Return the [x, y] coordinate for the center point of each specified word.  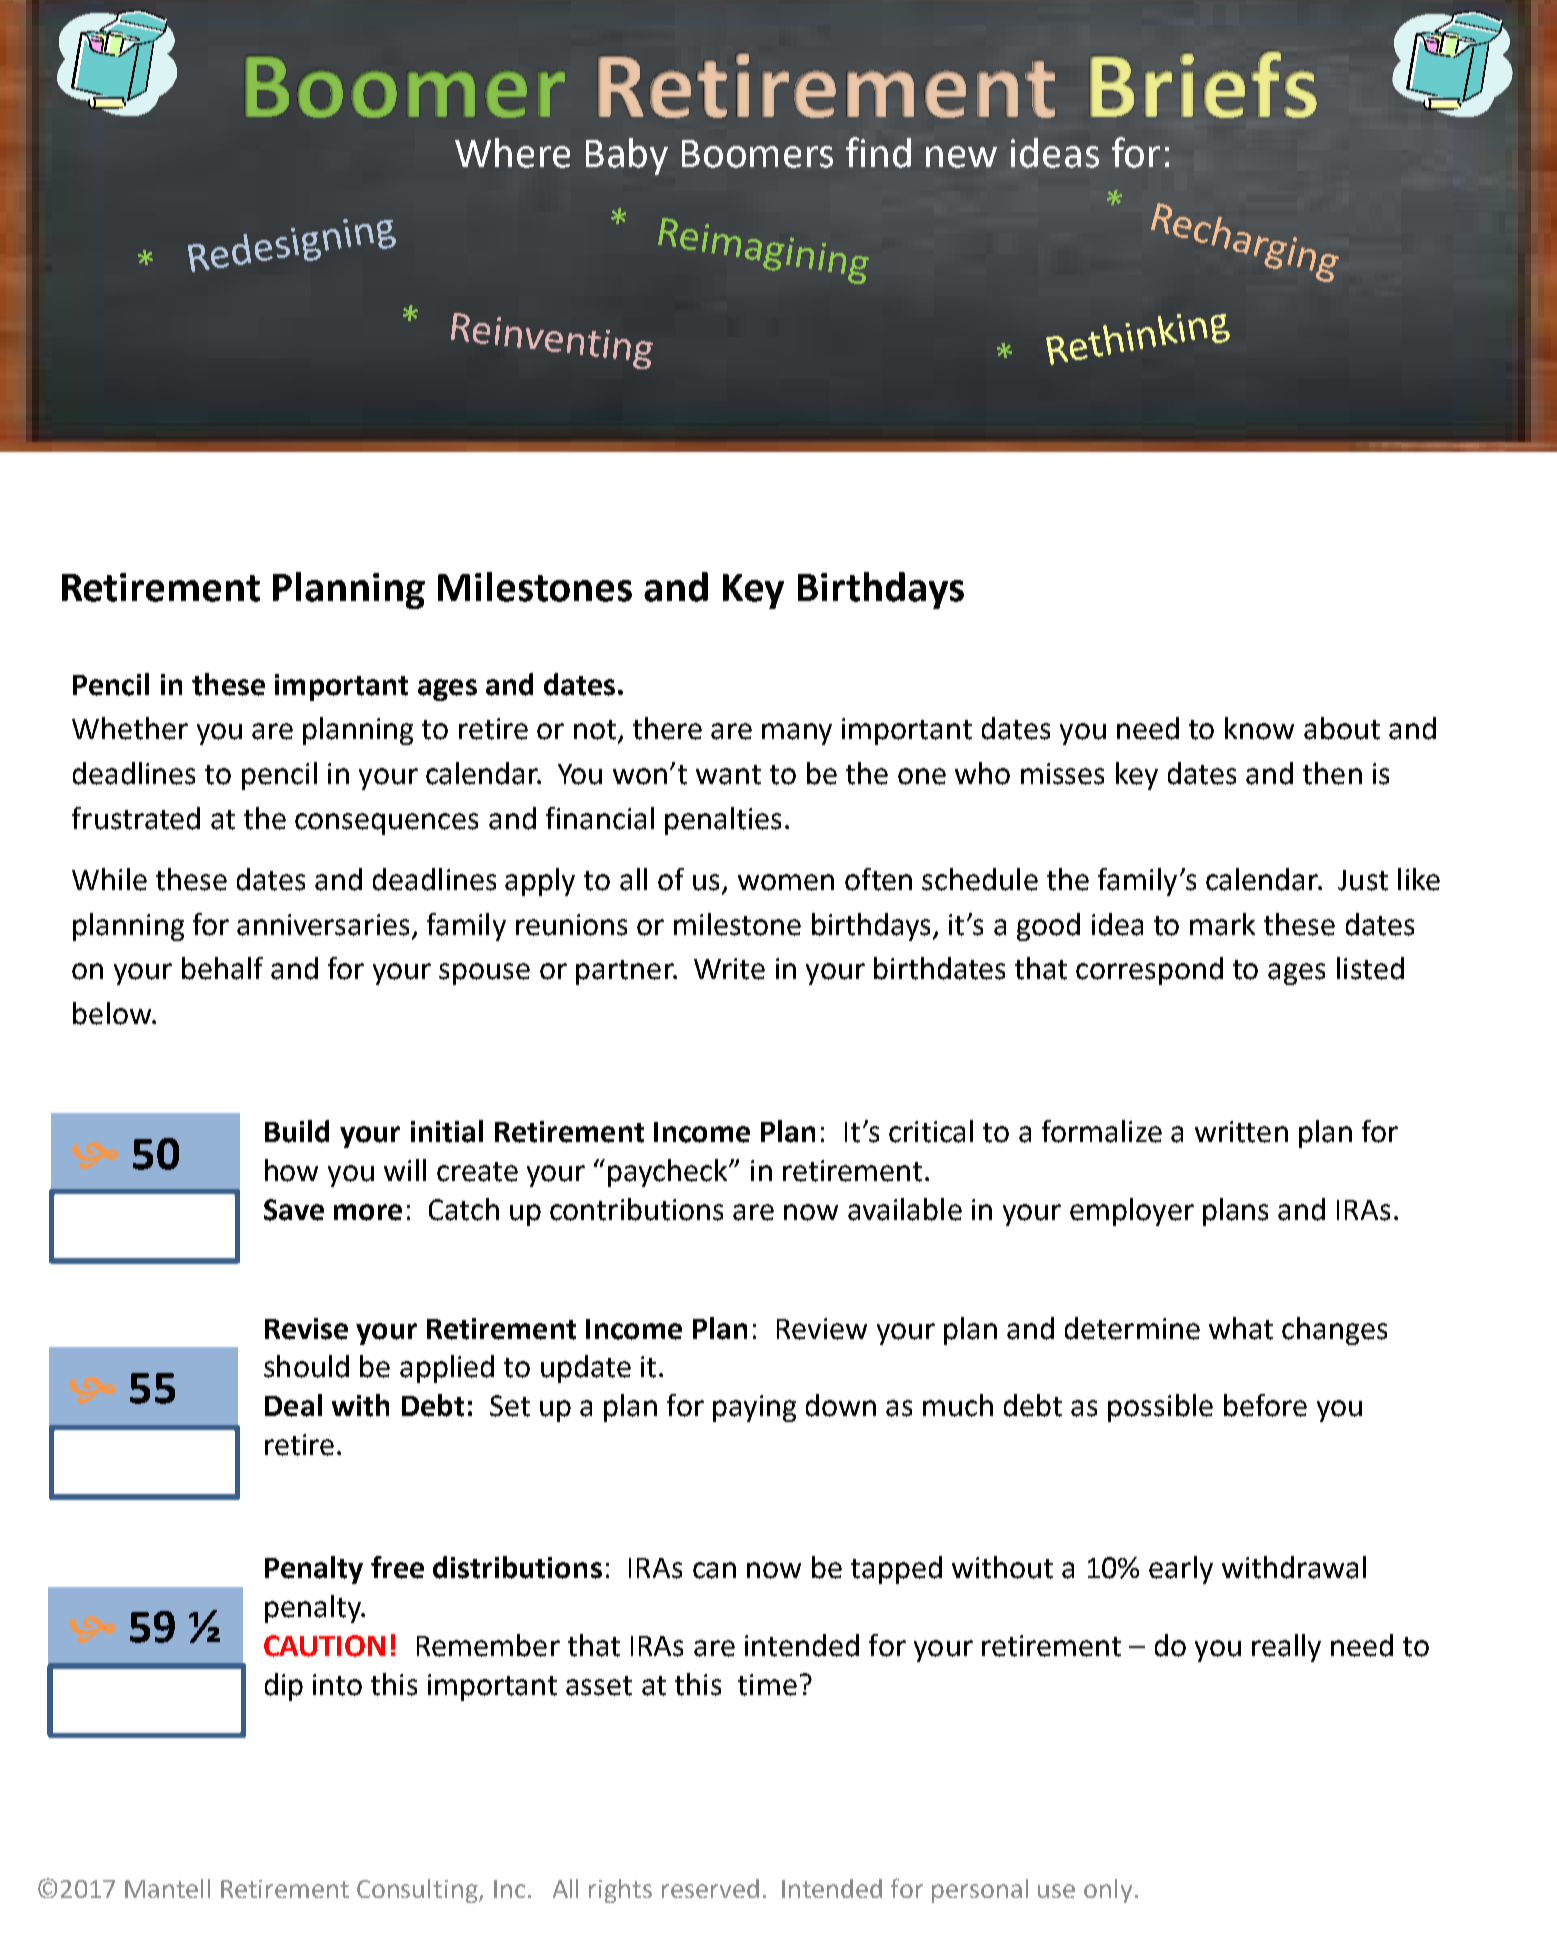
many [797, 734]
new [961, 157]
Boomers [757, 154]
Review [822, 1329]
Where [512, 153]
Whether [130, 728]
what [1241, 1328]
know [1259, 728]
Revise [306, 1329]
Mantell [167, 1888]
